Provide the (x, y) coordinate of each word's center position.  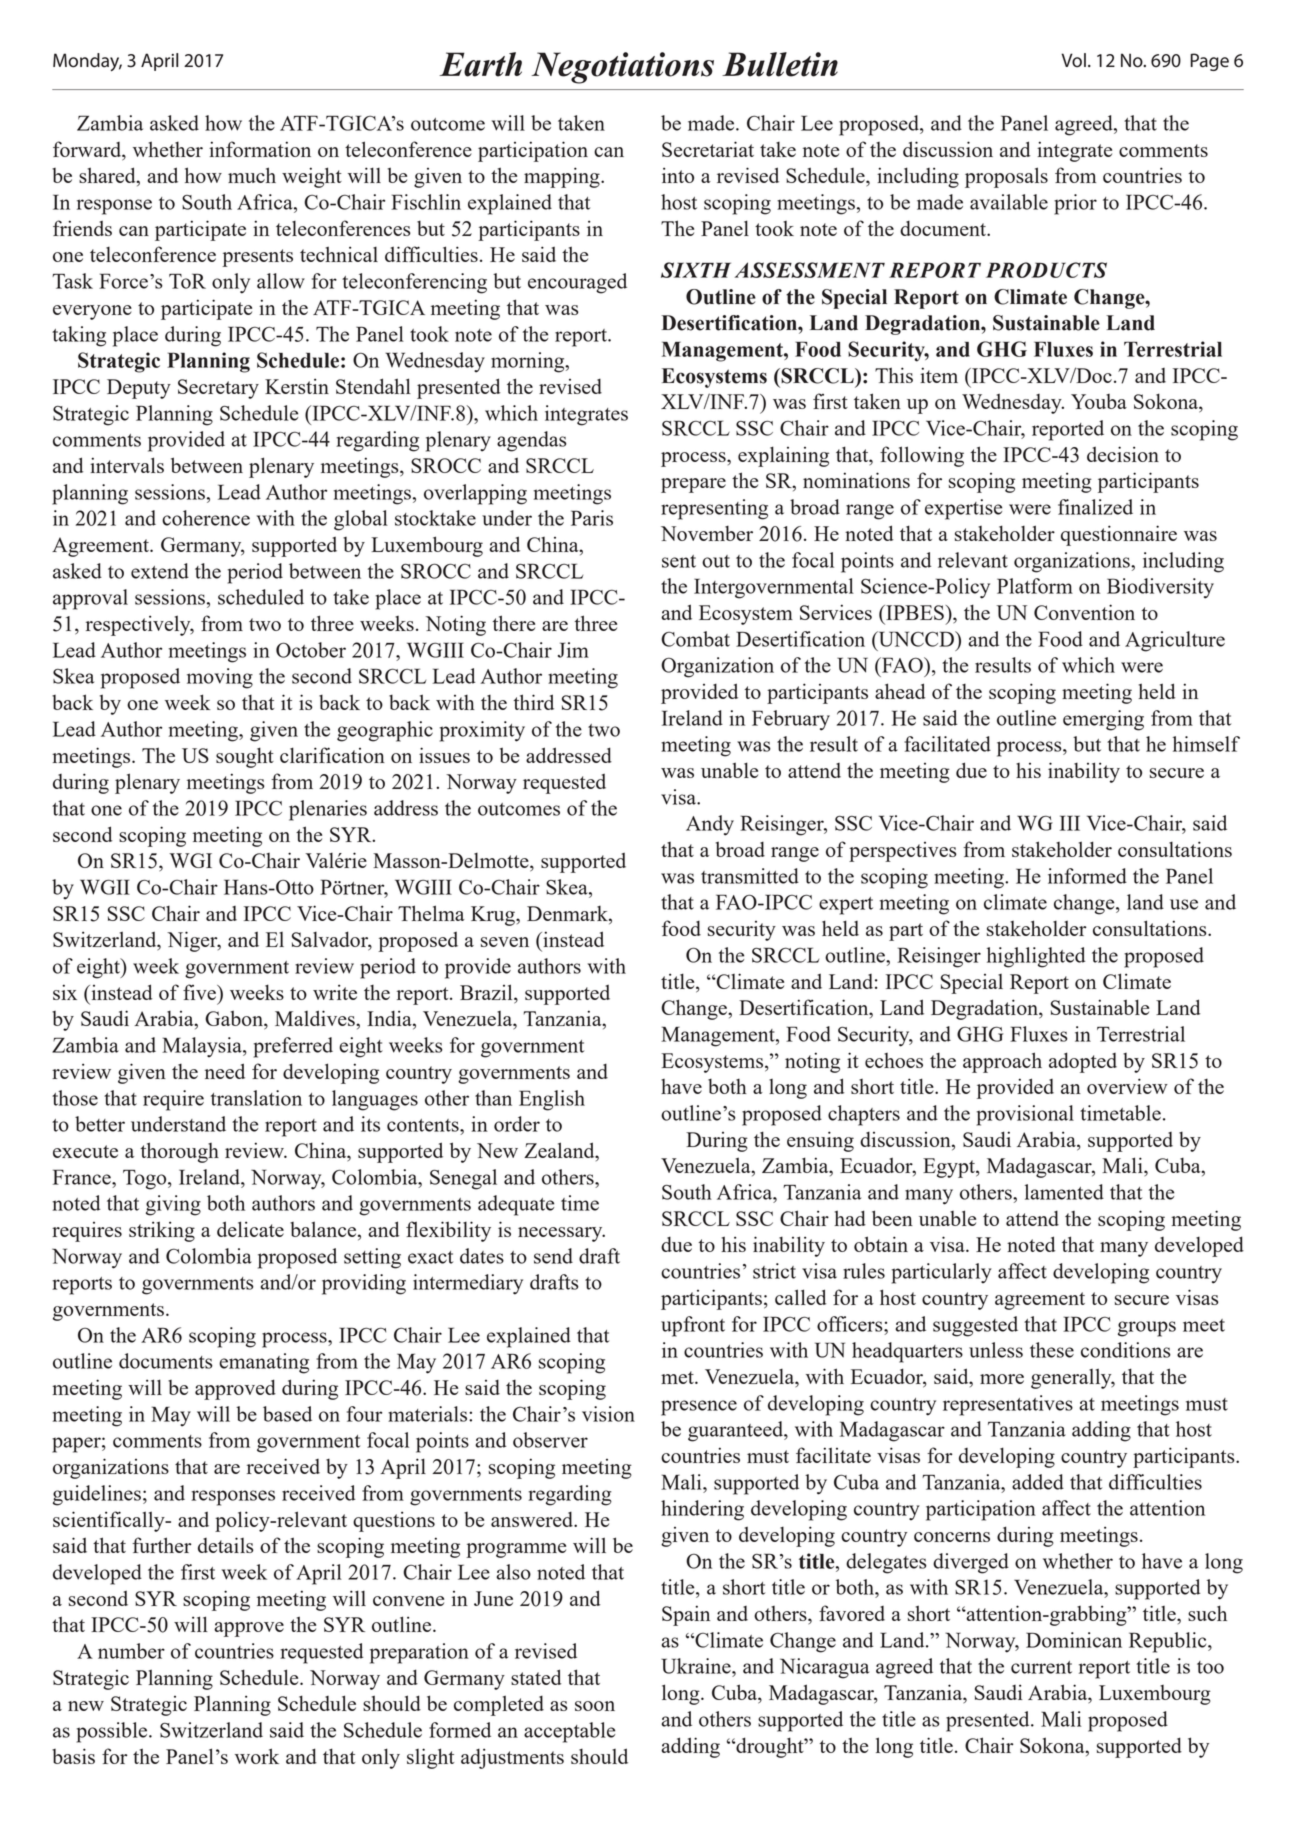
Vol (1073, 60)
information (260, 149)
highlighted (1036, 957)
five (200, 992)
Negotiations (622, 68)
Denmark (568, 915)
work (257, 1756)
